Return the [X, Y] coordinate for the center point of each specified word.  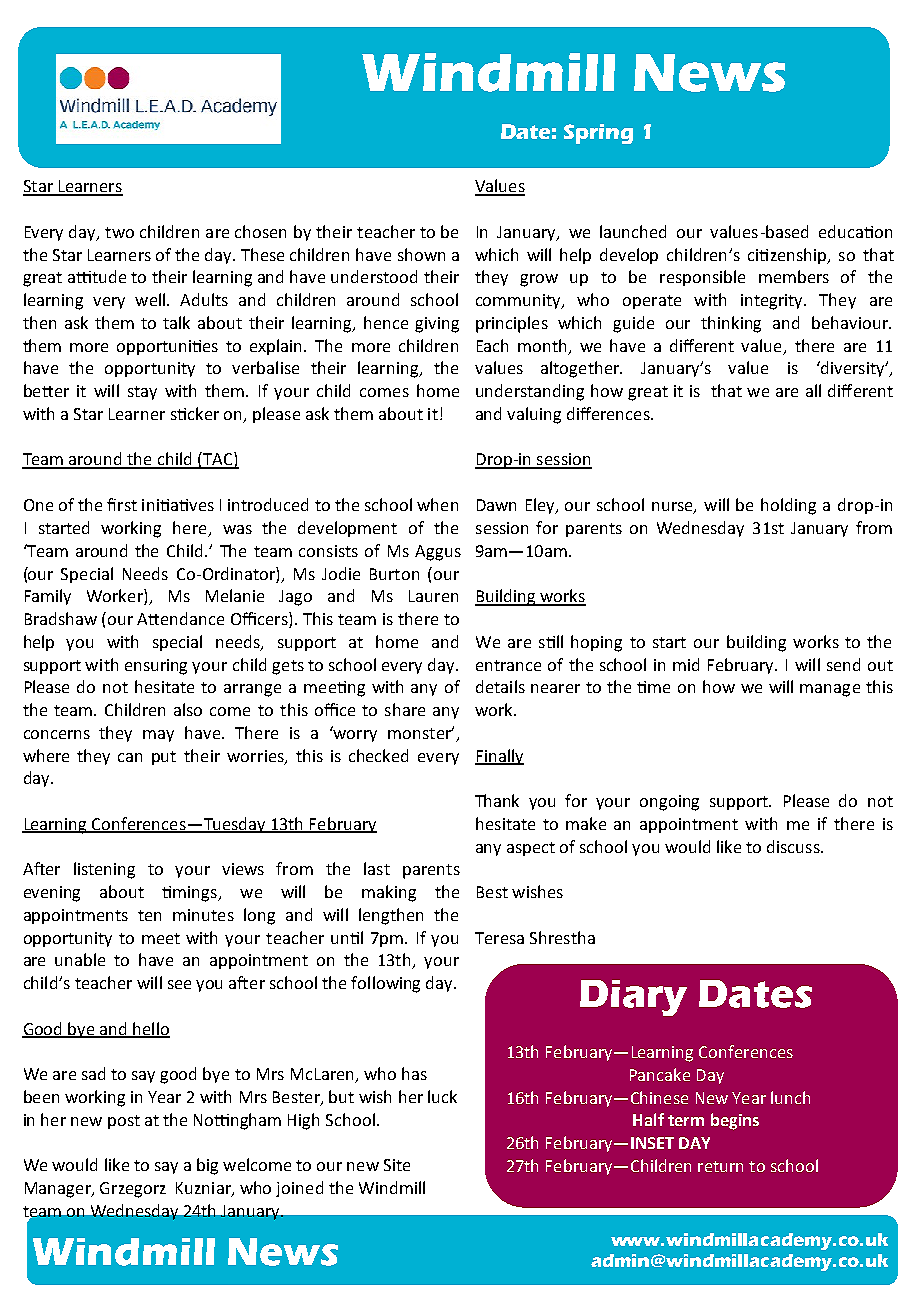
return [720, 1166]
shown [421, 254]
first [122, 504]
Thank [497, 800]
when [437, 504]
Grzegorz [133, 1190]
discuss [794, 846]
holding [788, 506]
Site [397, 1165]
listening [104, 870]
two [119, 232]
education [855, 231]
